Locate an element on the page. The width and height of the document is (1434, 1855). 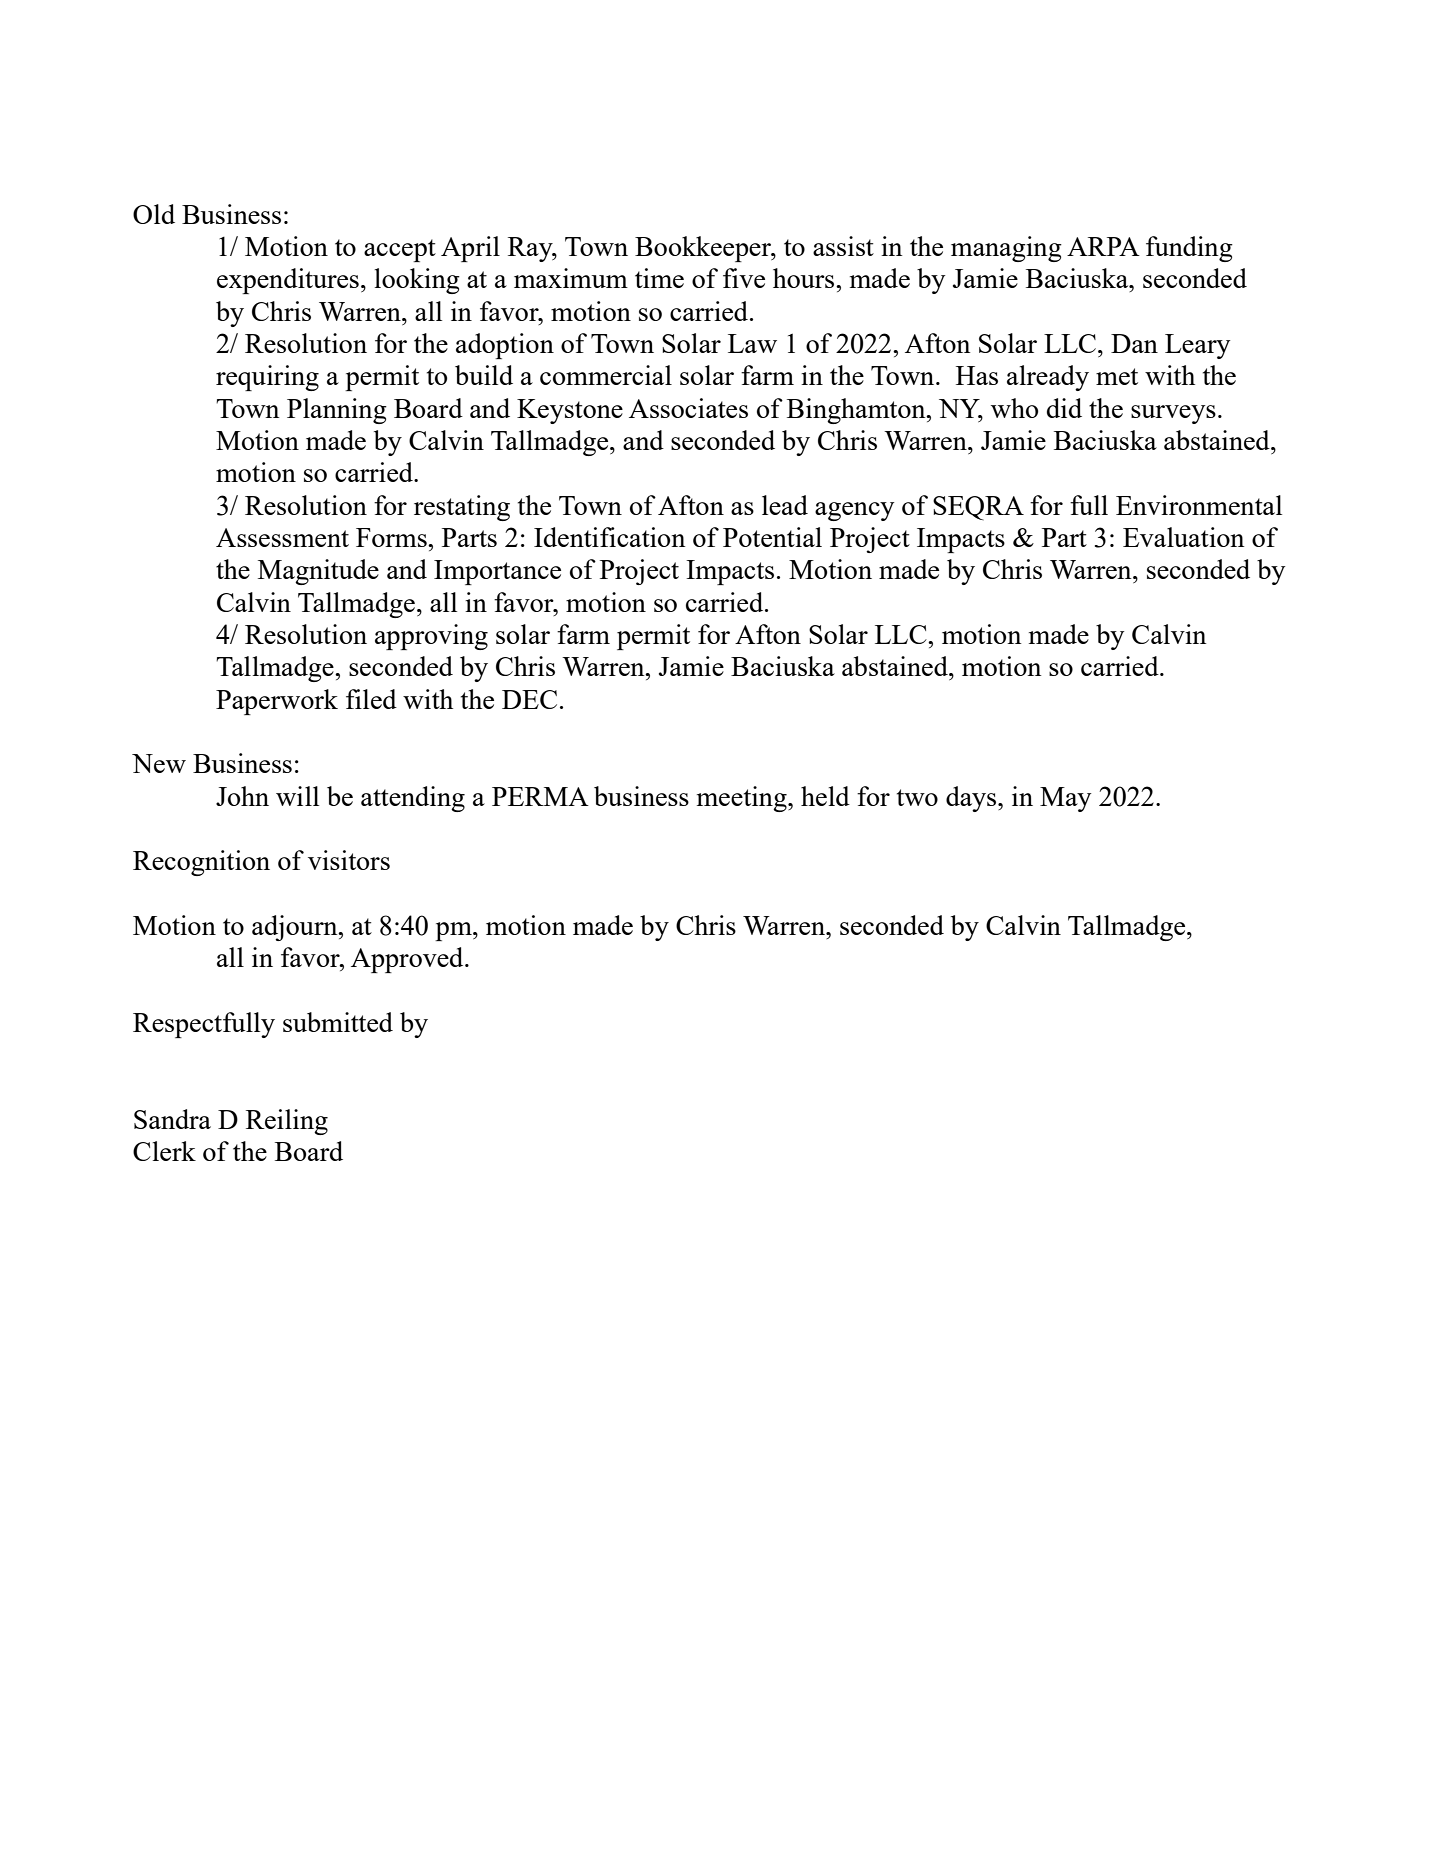
ARPA is located at coordinates (1103, 246).
